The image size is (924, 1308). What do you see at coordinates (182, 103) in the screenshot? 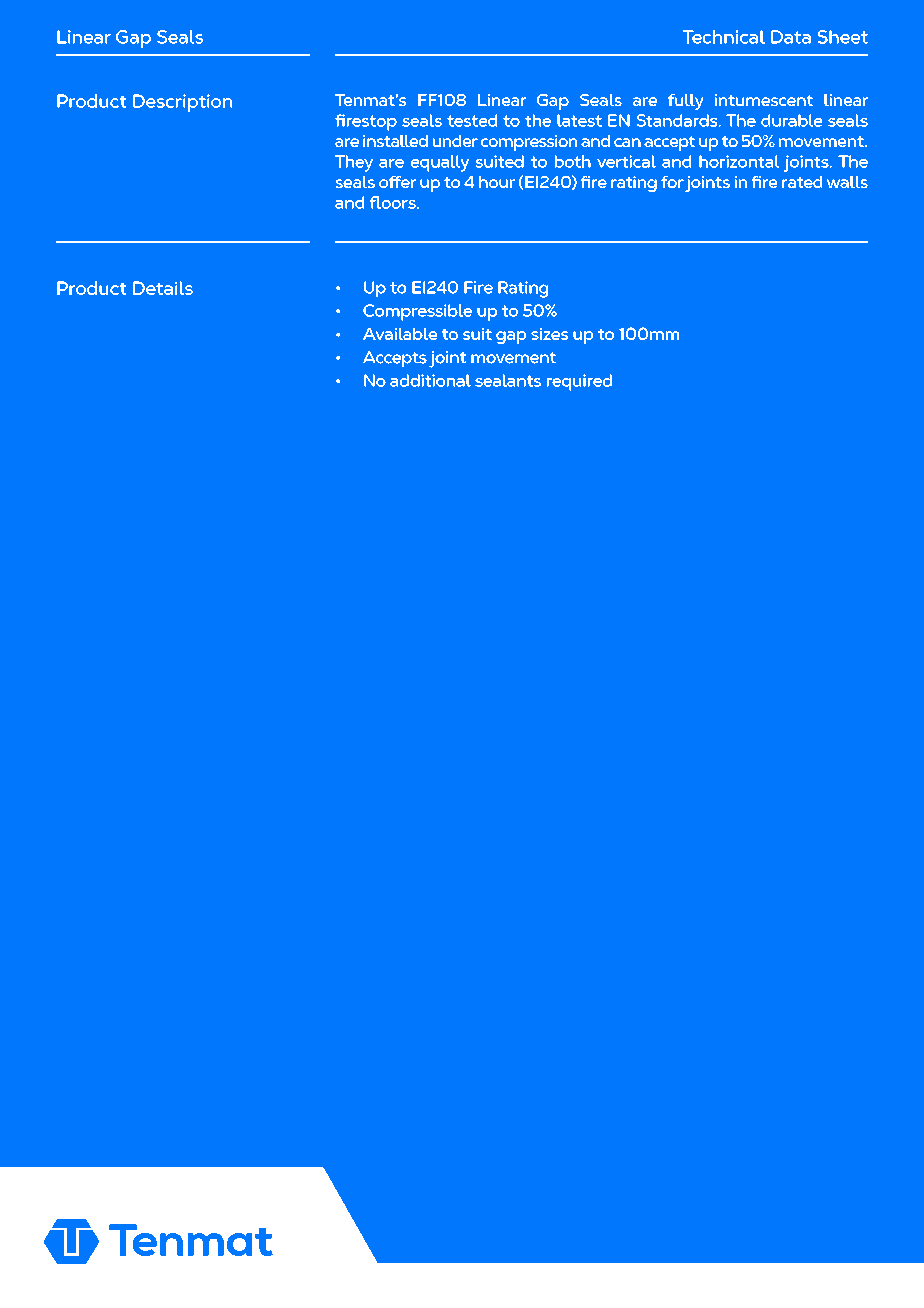
I see `Description` at bounding box center [182, 103].
